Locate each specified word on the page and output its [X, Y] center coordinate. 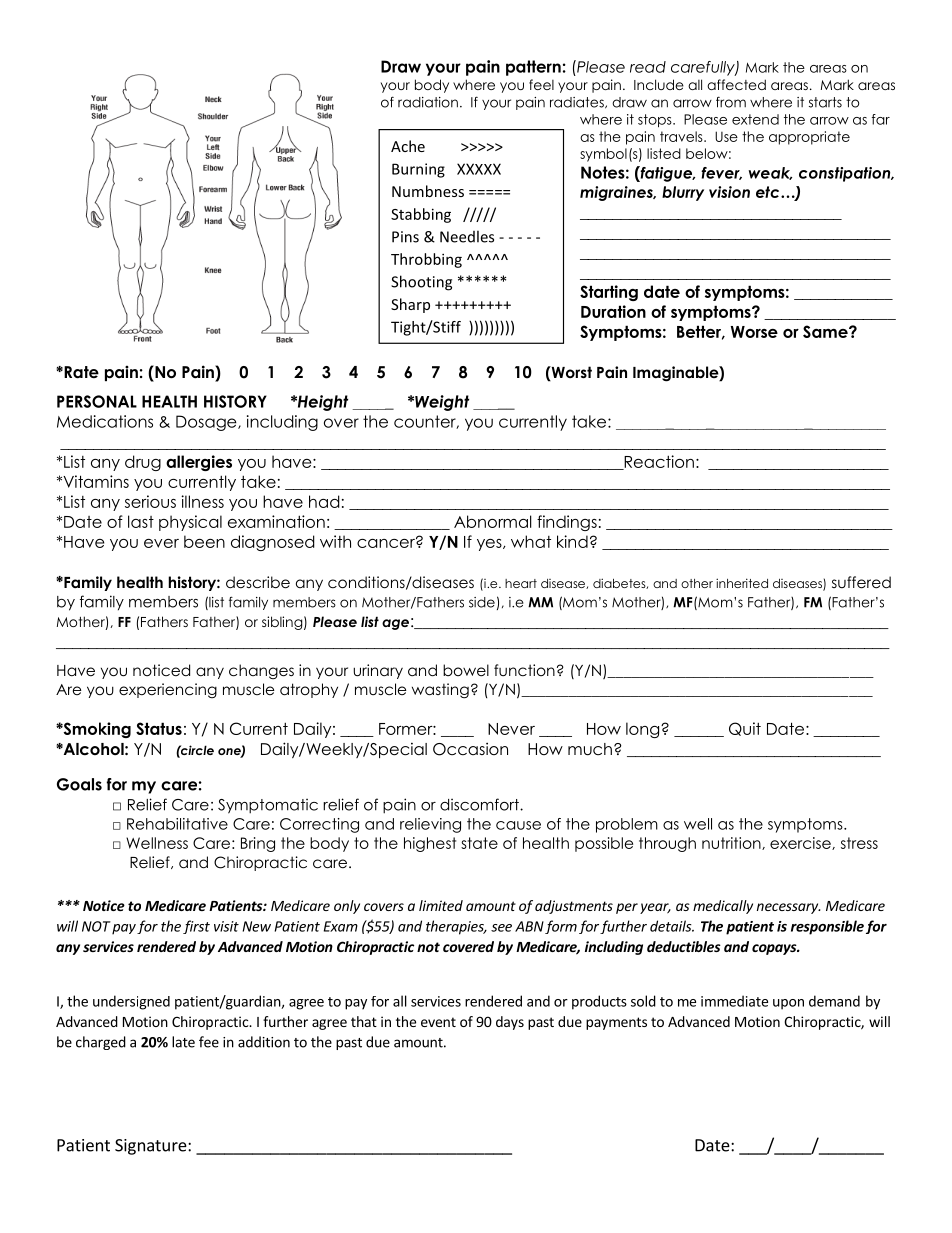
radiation [428, 102]
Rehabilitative [177, 824]
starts [825, 102]
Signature [152, 1147]
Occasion [470, 749]
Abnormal [493, 521]
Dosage [207, 423]
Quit [745, 729]
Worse [754, 332]
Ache [408, 146]
